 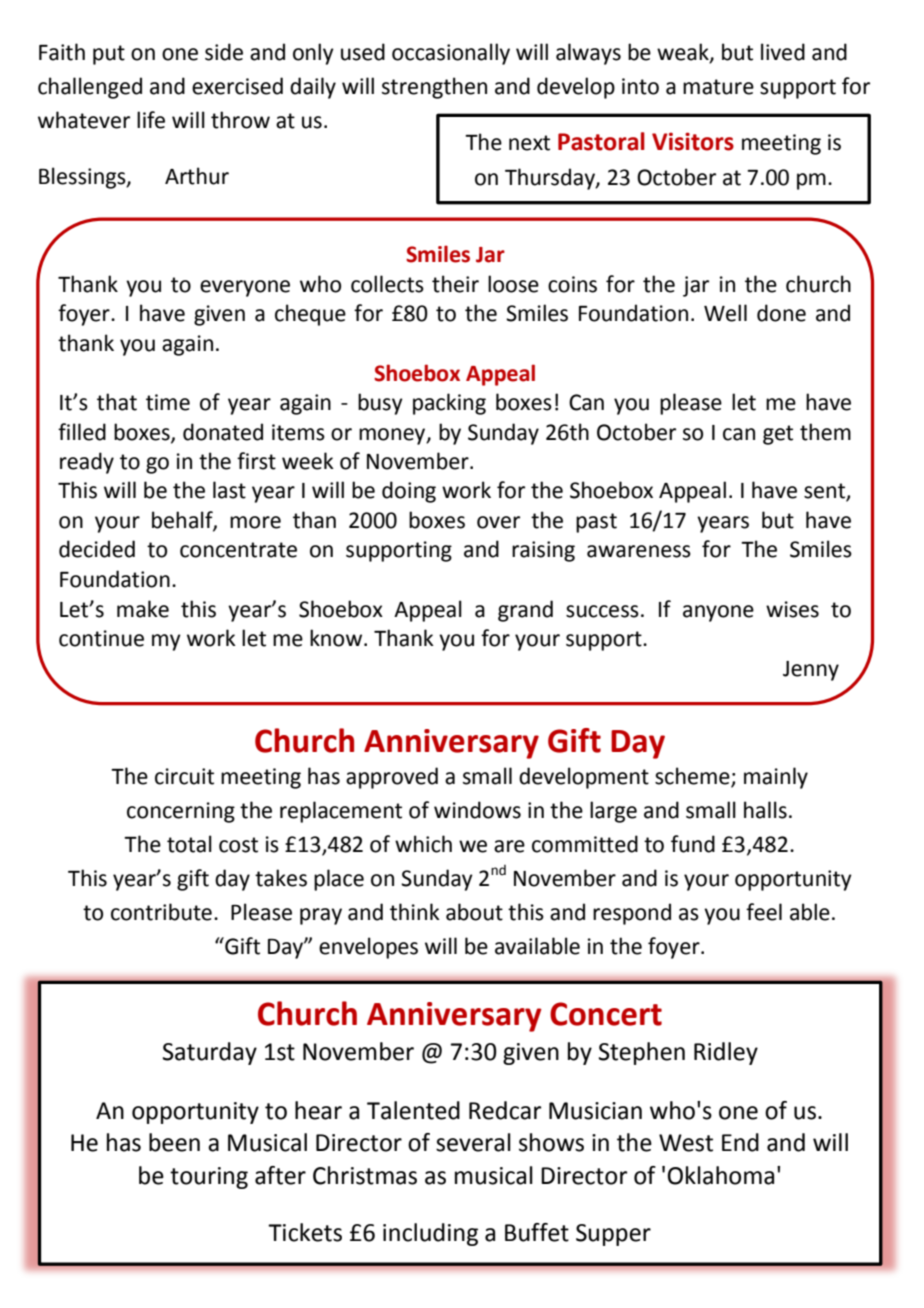 What do you see at coordinates (151, 120) in the page?
I see `life` at bounding box center [151, 120].
